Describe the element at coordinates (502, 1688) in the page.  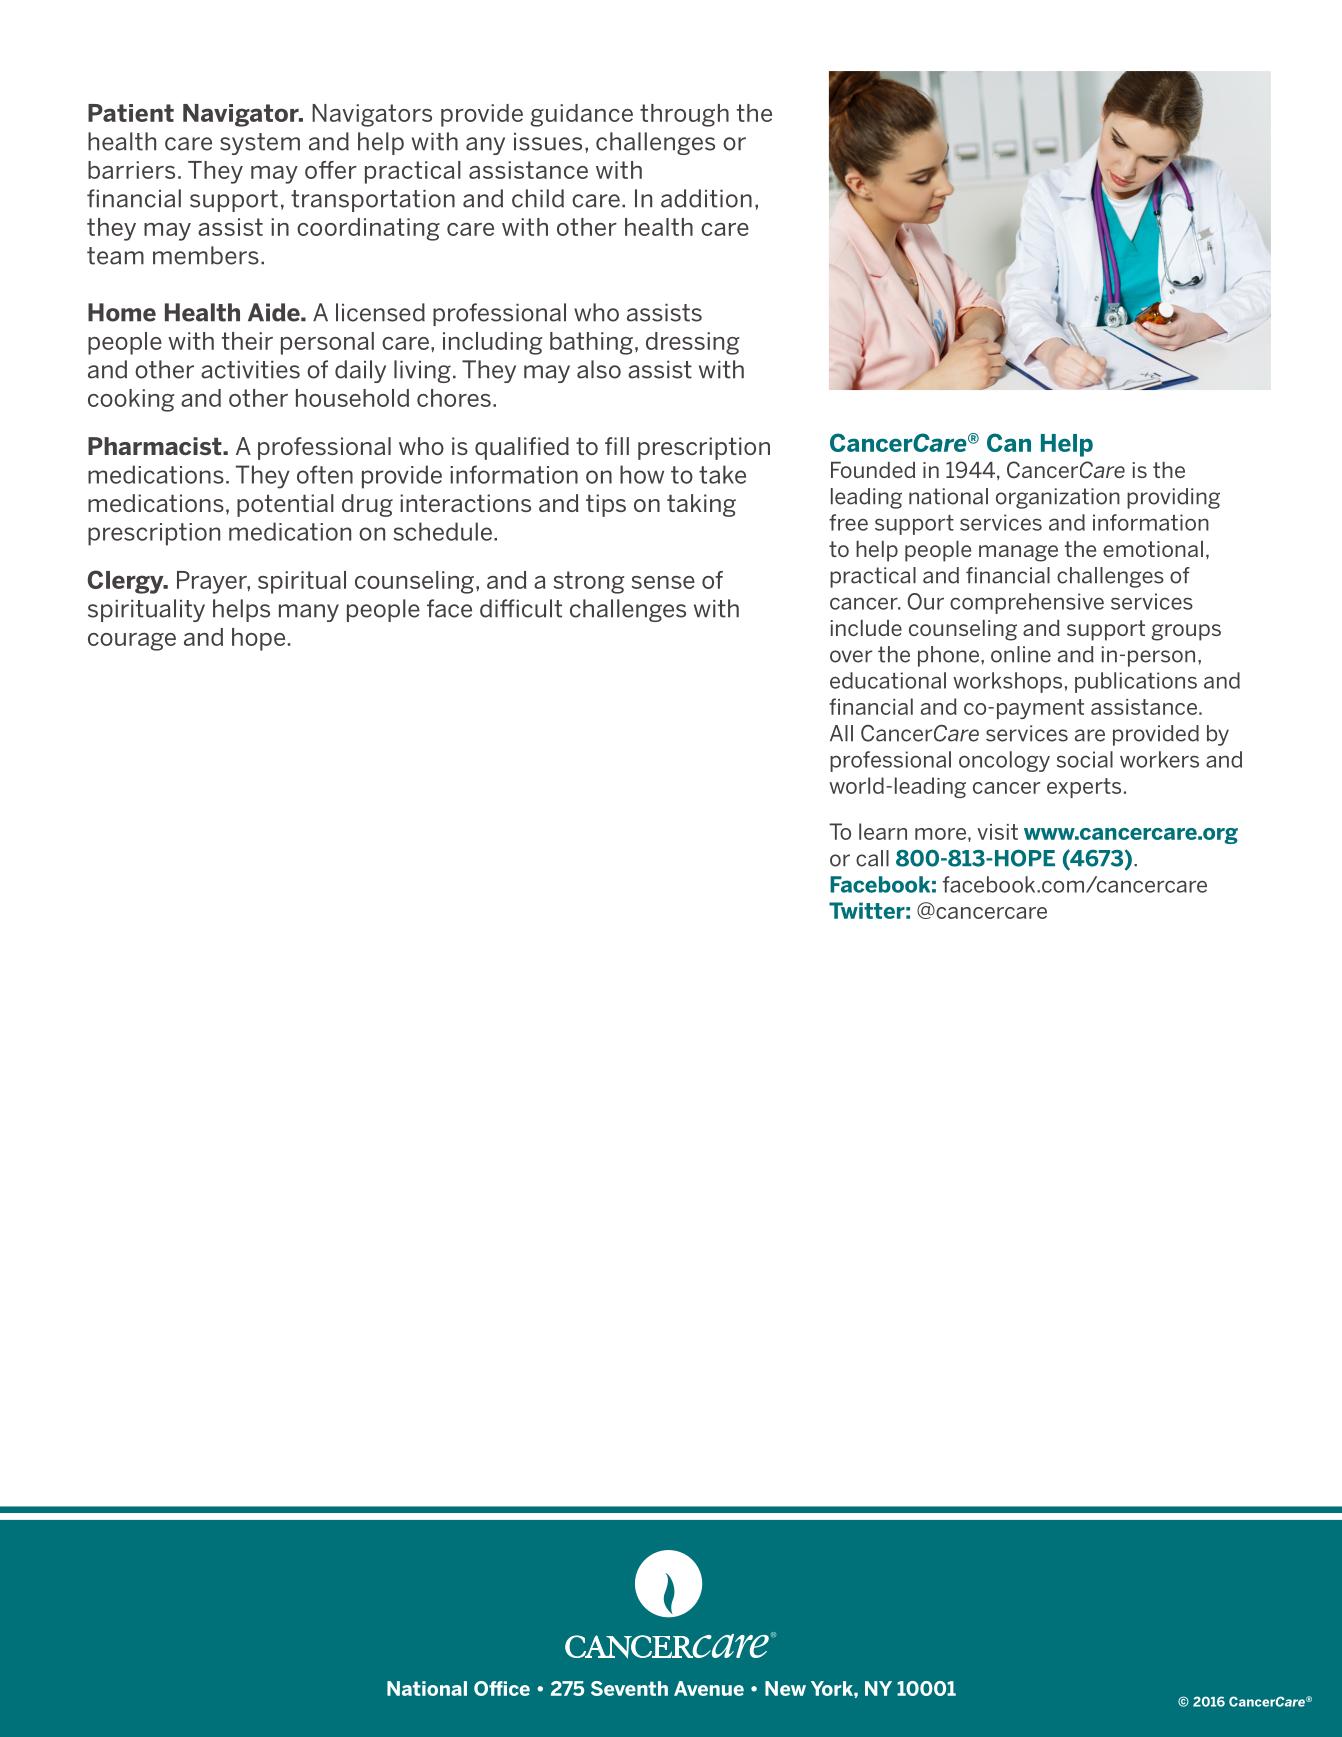
I see `Office` at that location.
